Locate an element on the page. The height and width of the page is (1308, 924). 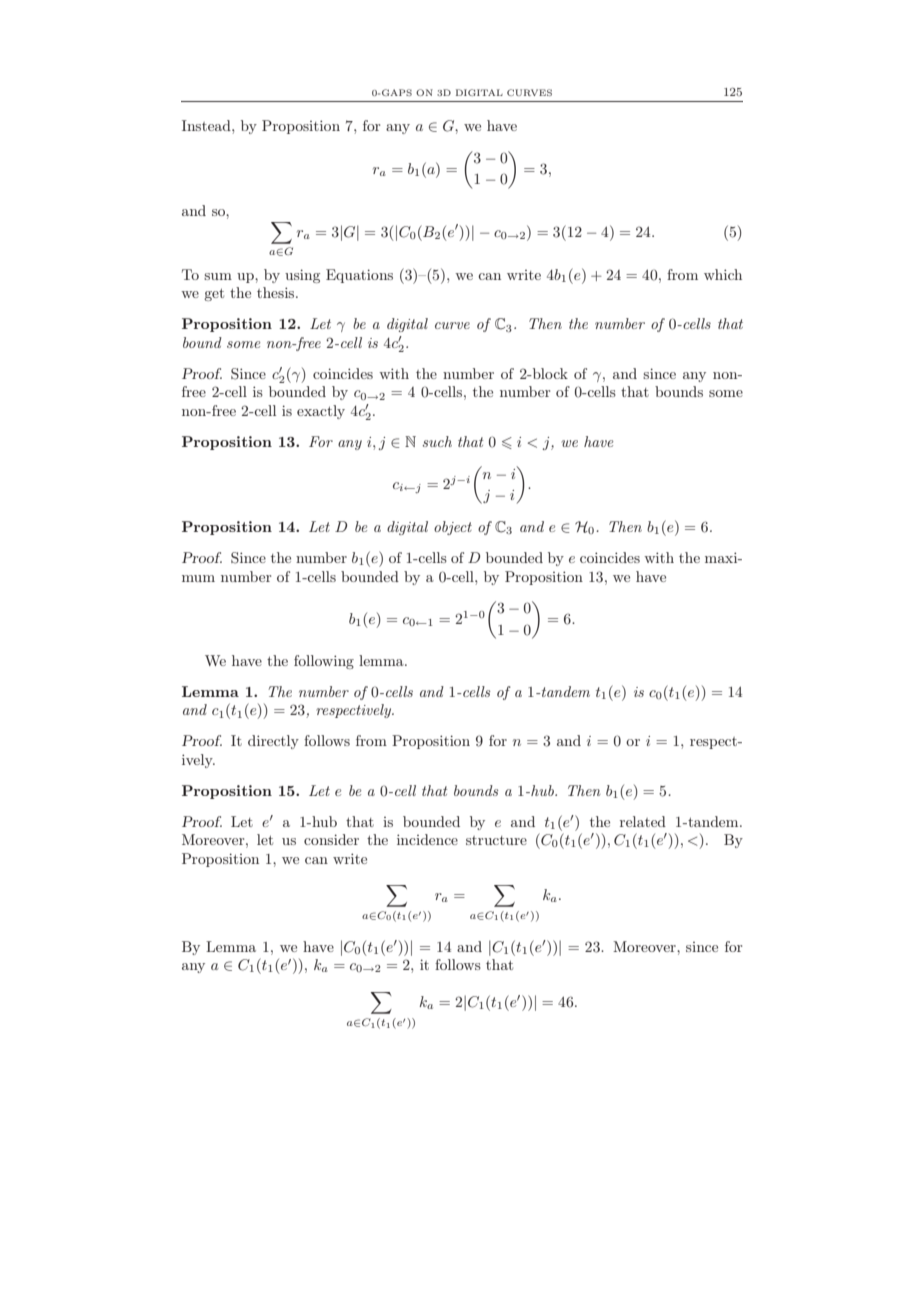
structure is located at coordinates (496, 840).
